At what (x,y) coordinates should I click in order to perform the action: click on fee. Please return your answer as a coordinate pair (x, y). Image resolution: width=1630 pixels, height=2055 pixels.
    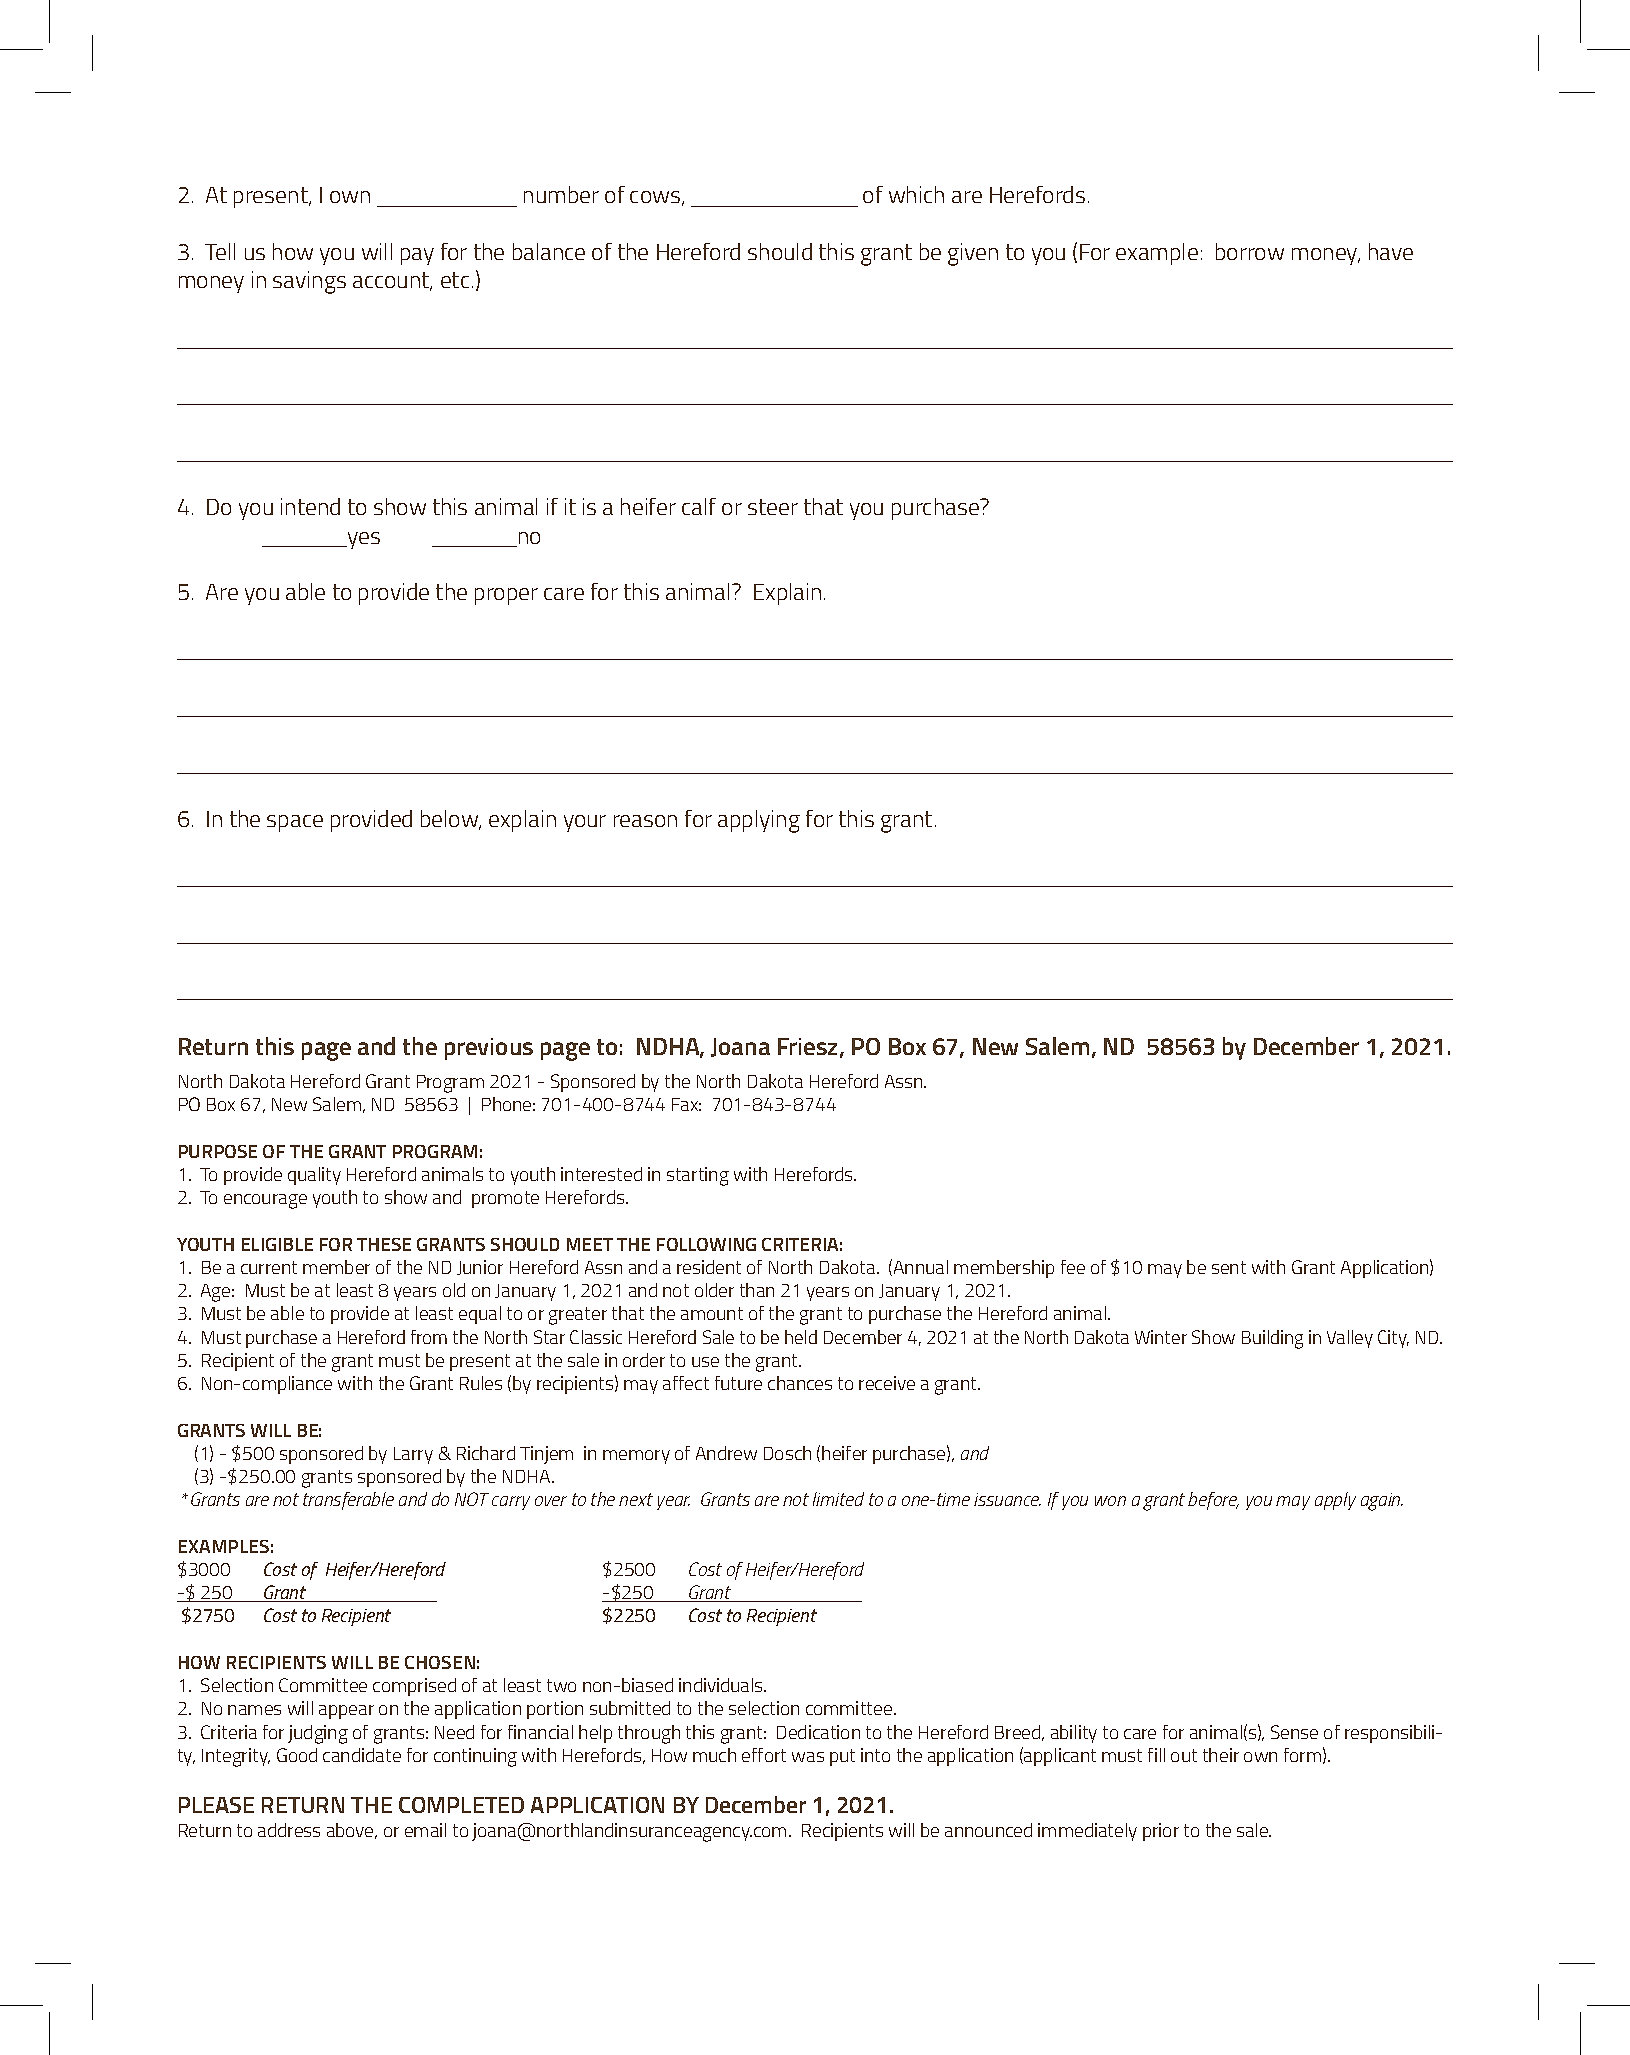
    Looking at the image, I should click on (1073, 1267).
